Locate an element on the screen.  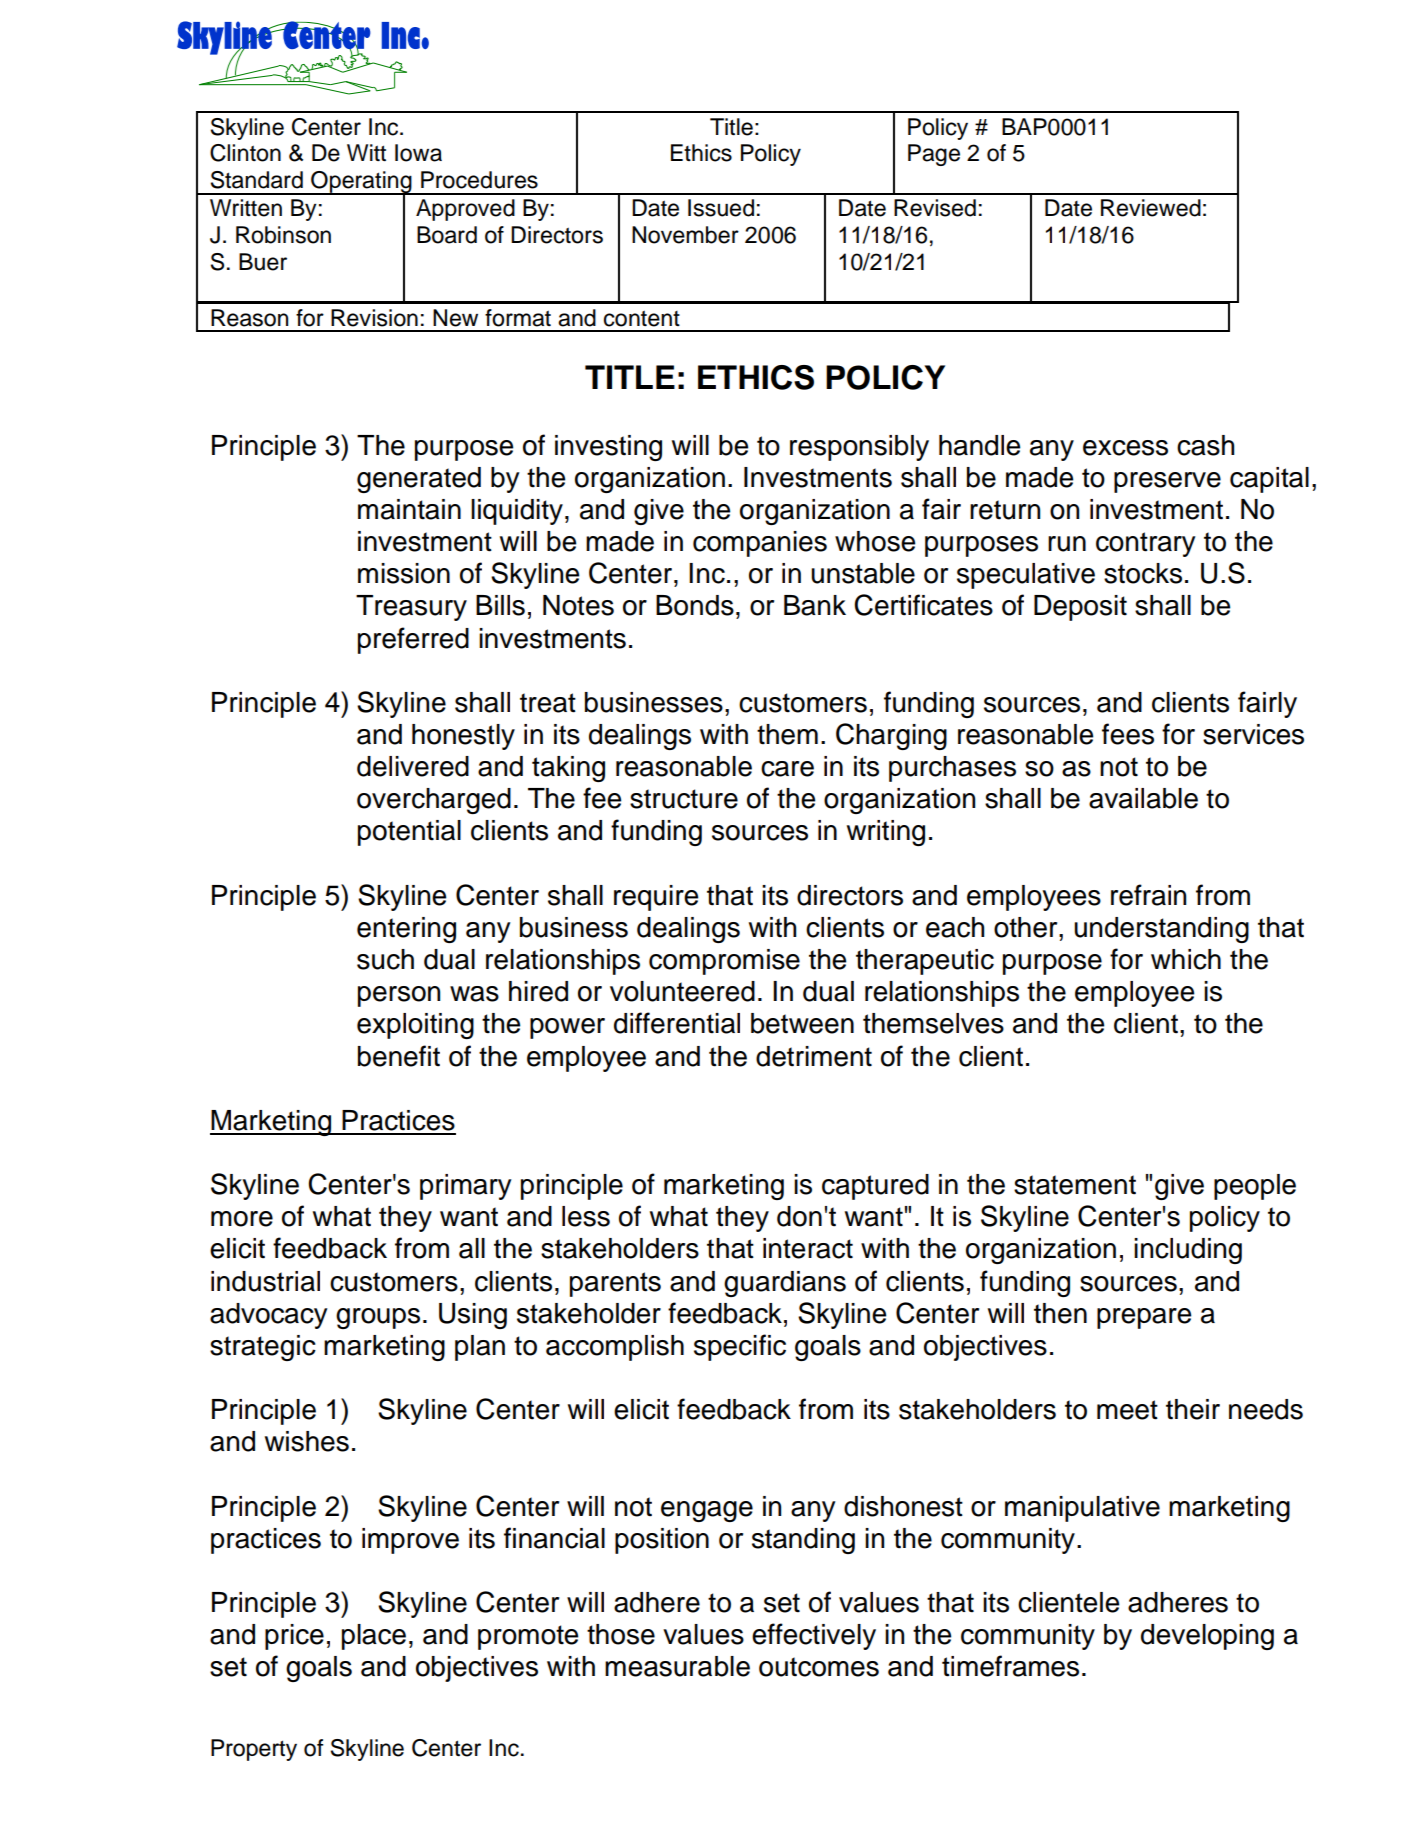
potential is located at coordinates (409, 833).
